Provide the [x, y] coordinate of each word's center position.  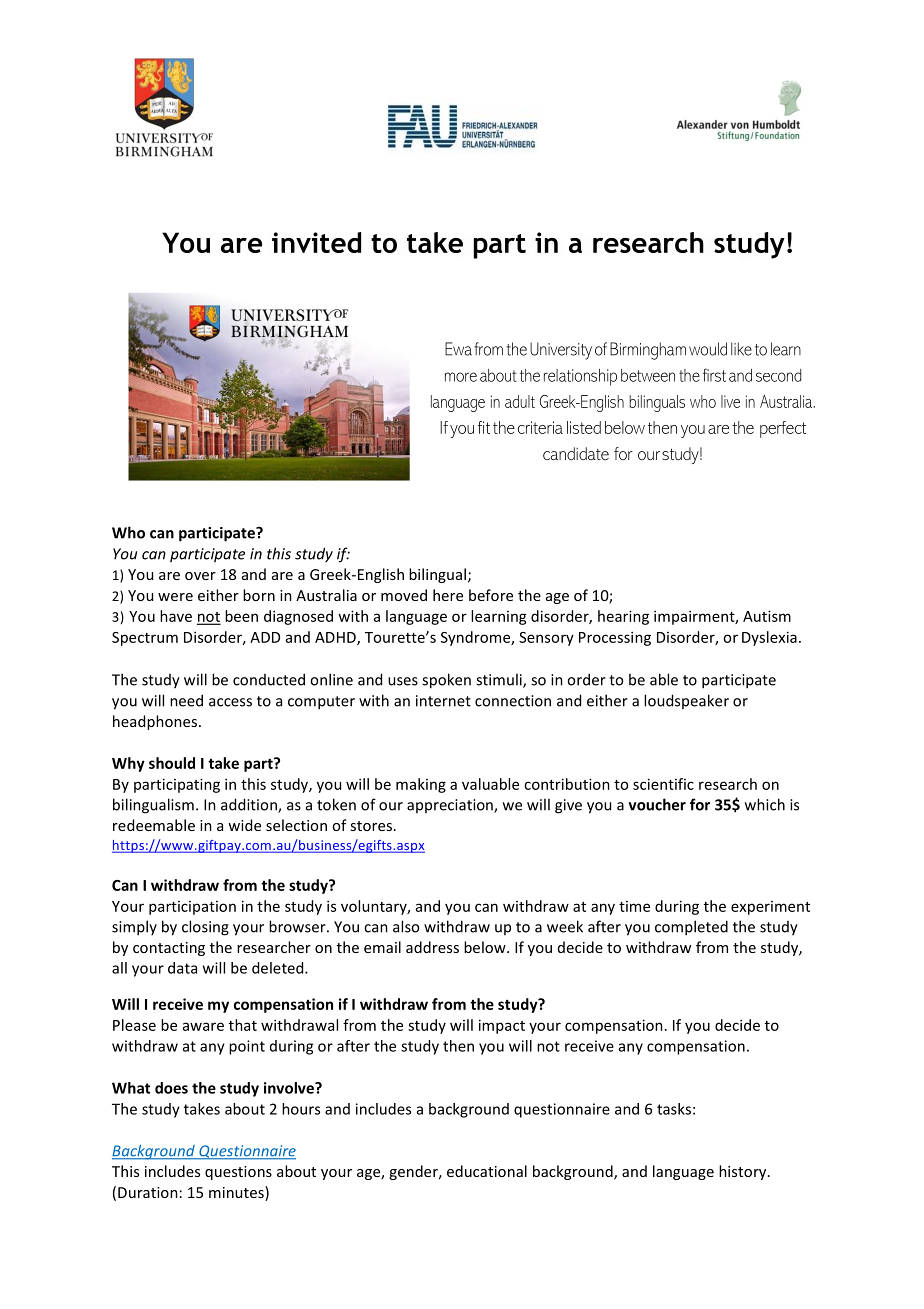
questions [238, 1173]
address [432, 947]
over [200, 576]
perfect [783, 429]
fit [484, 427]
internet [443, 701]
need [186, 700]
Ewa [458, 349]
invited [316, 242]
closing [205, 928]
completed [691, 928]
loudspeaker [686, 701]
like [741, 349]
